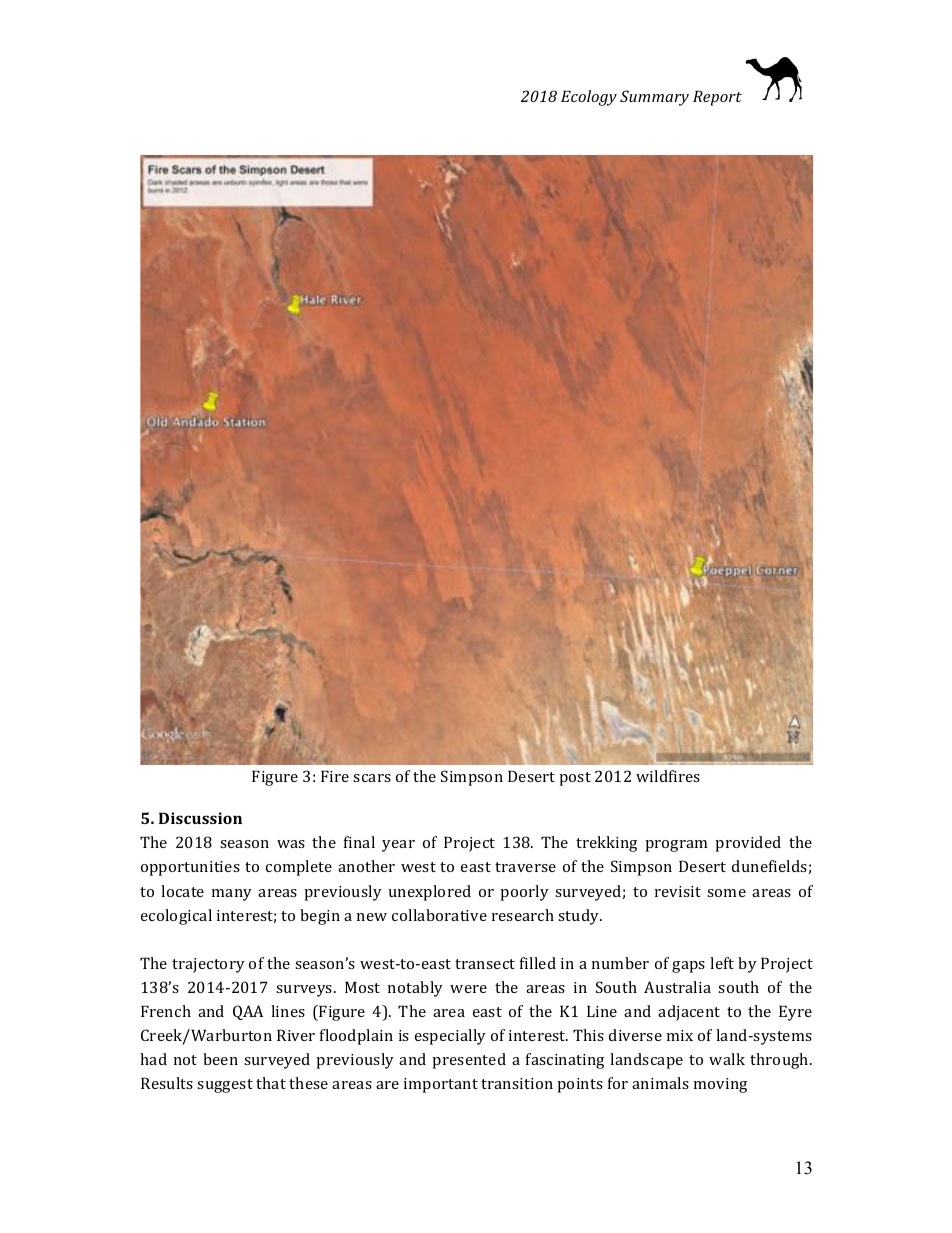  I want to click on been, so click(220, 1059).
